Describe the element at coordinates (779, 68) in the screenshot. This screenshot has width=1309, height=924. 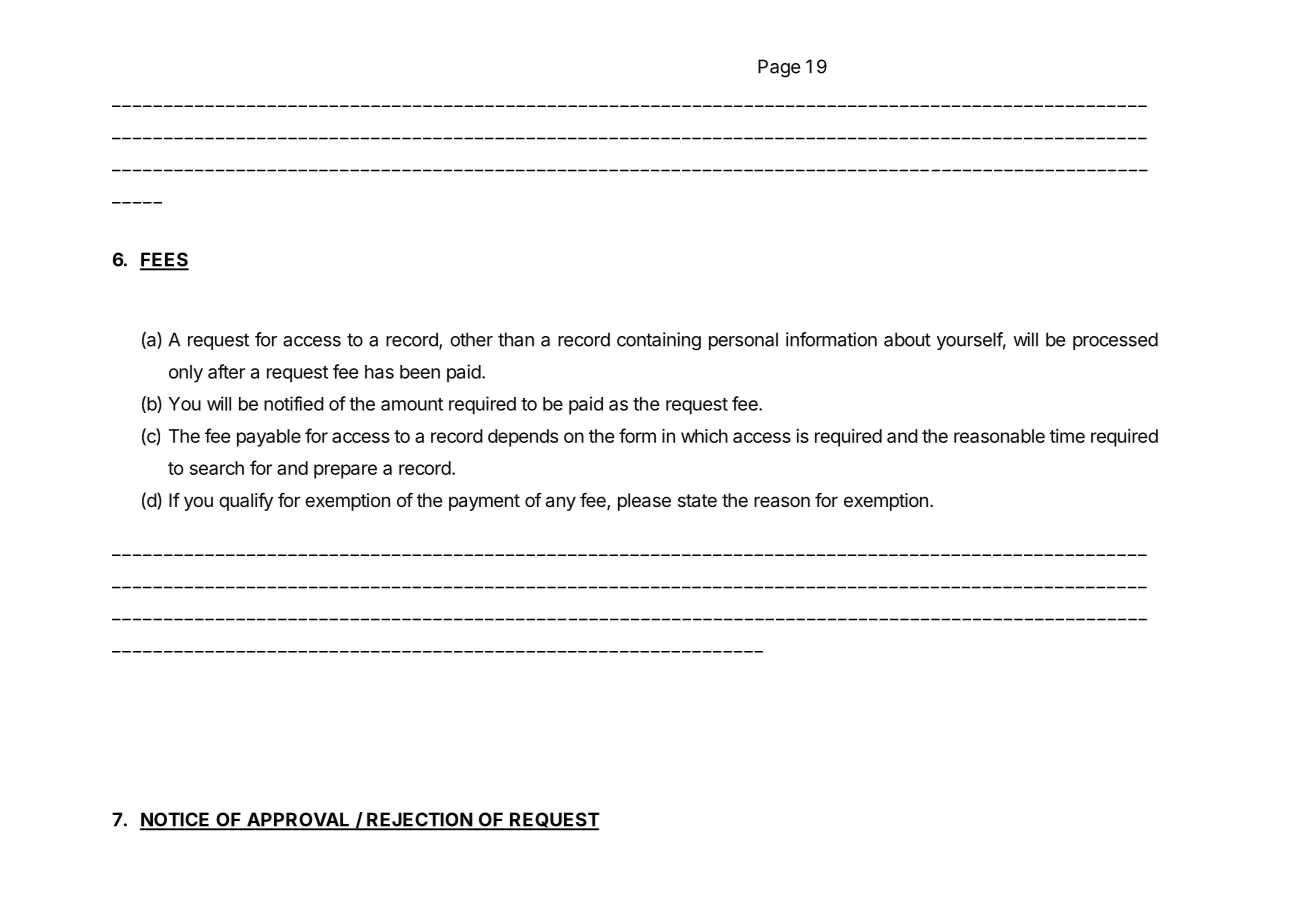
I see `Page` at that location.
